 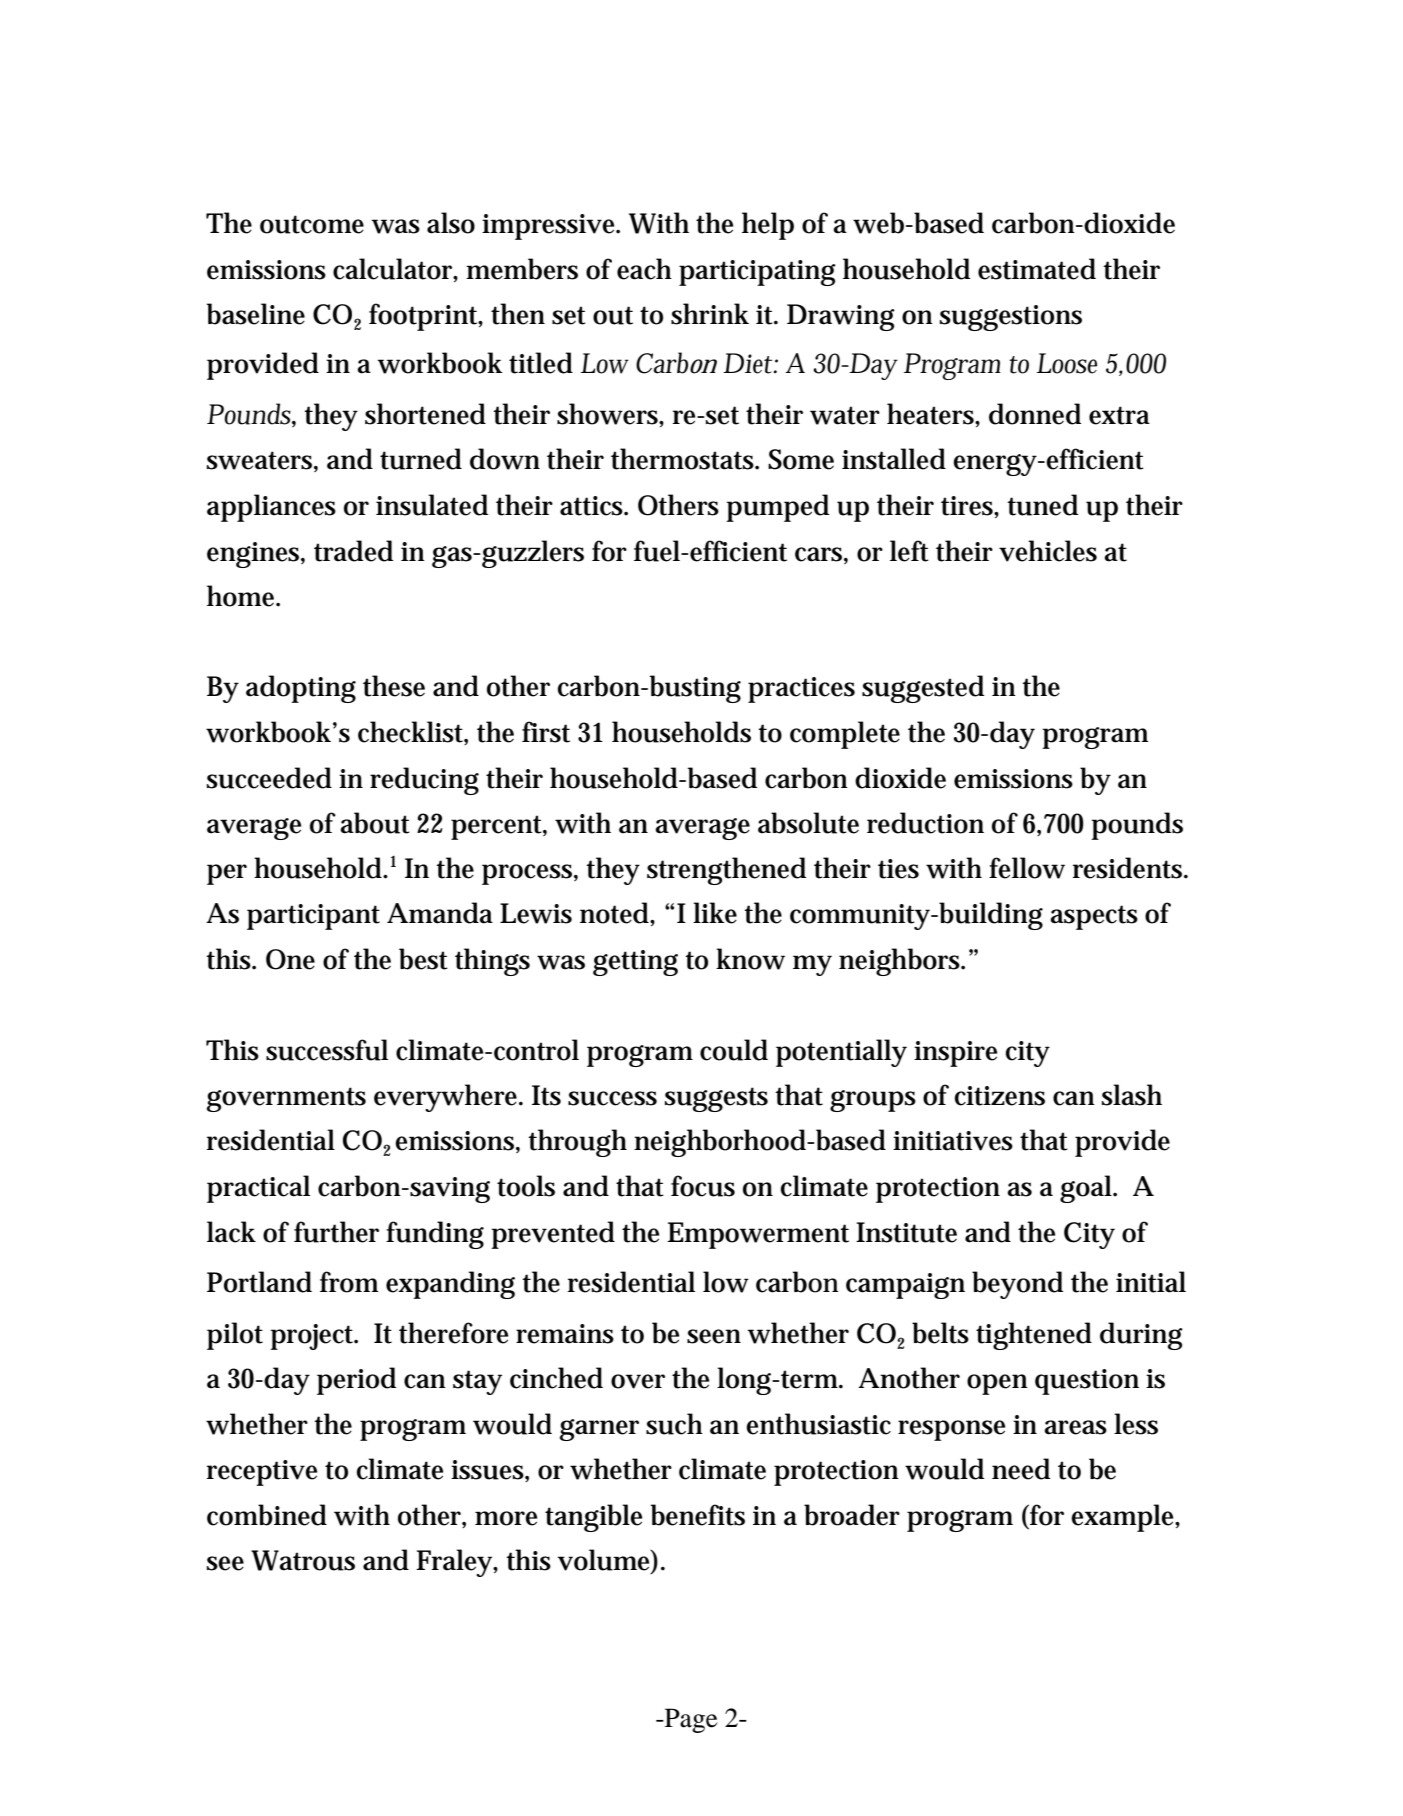 What do you see at coordinates (714, 1336) in the screenshot?
I see `seen` at bounding box center [714, 1336].
